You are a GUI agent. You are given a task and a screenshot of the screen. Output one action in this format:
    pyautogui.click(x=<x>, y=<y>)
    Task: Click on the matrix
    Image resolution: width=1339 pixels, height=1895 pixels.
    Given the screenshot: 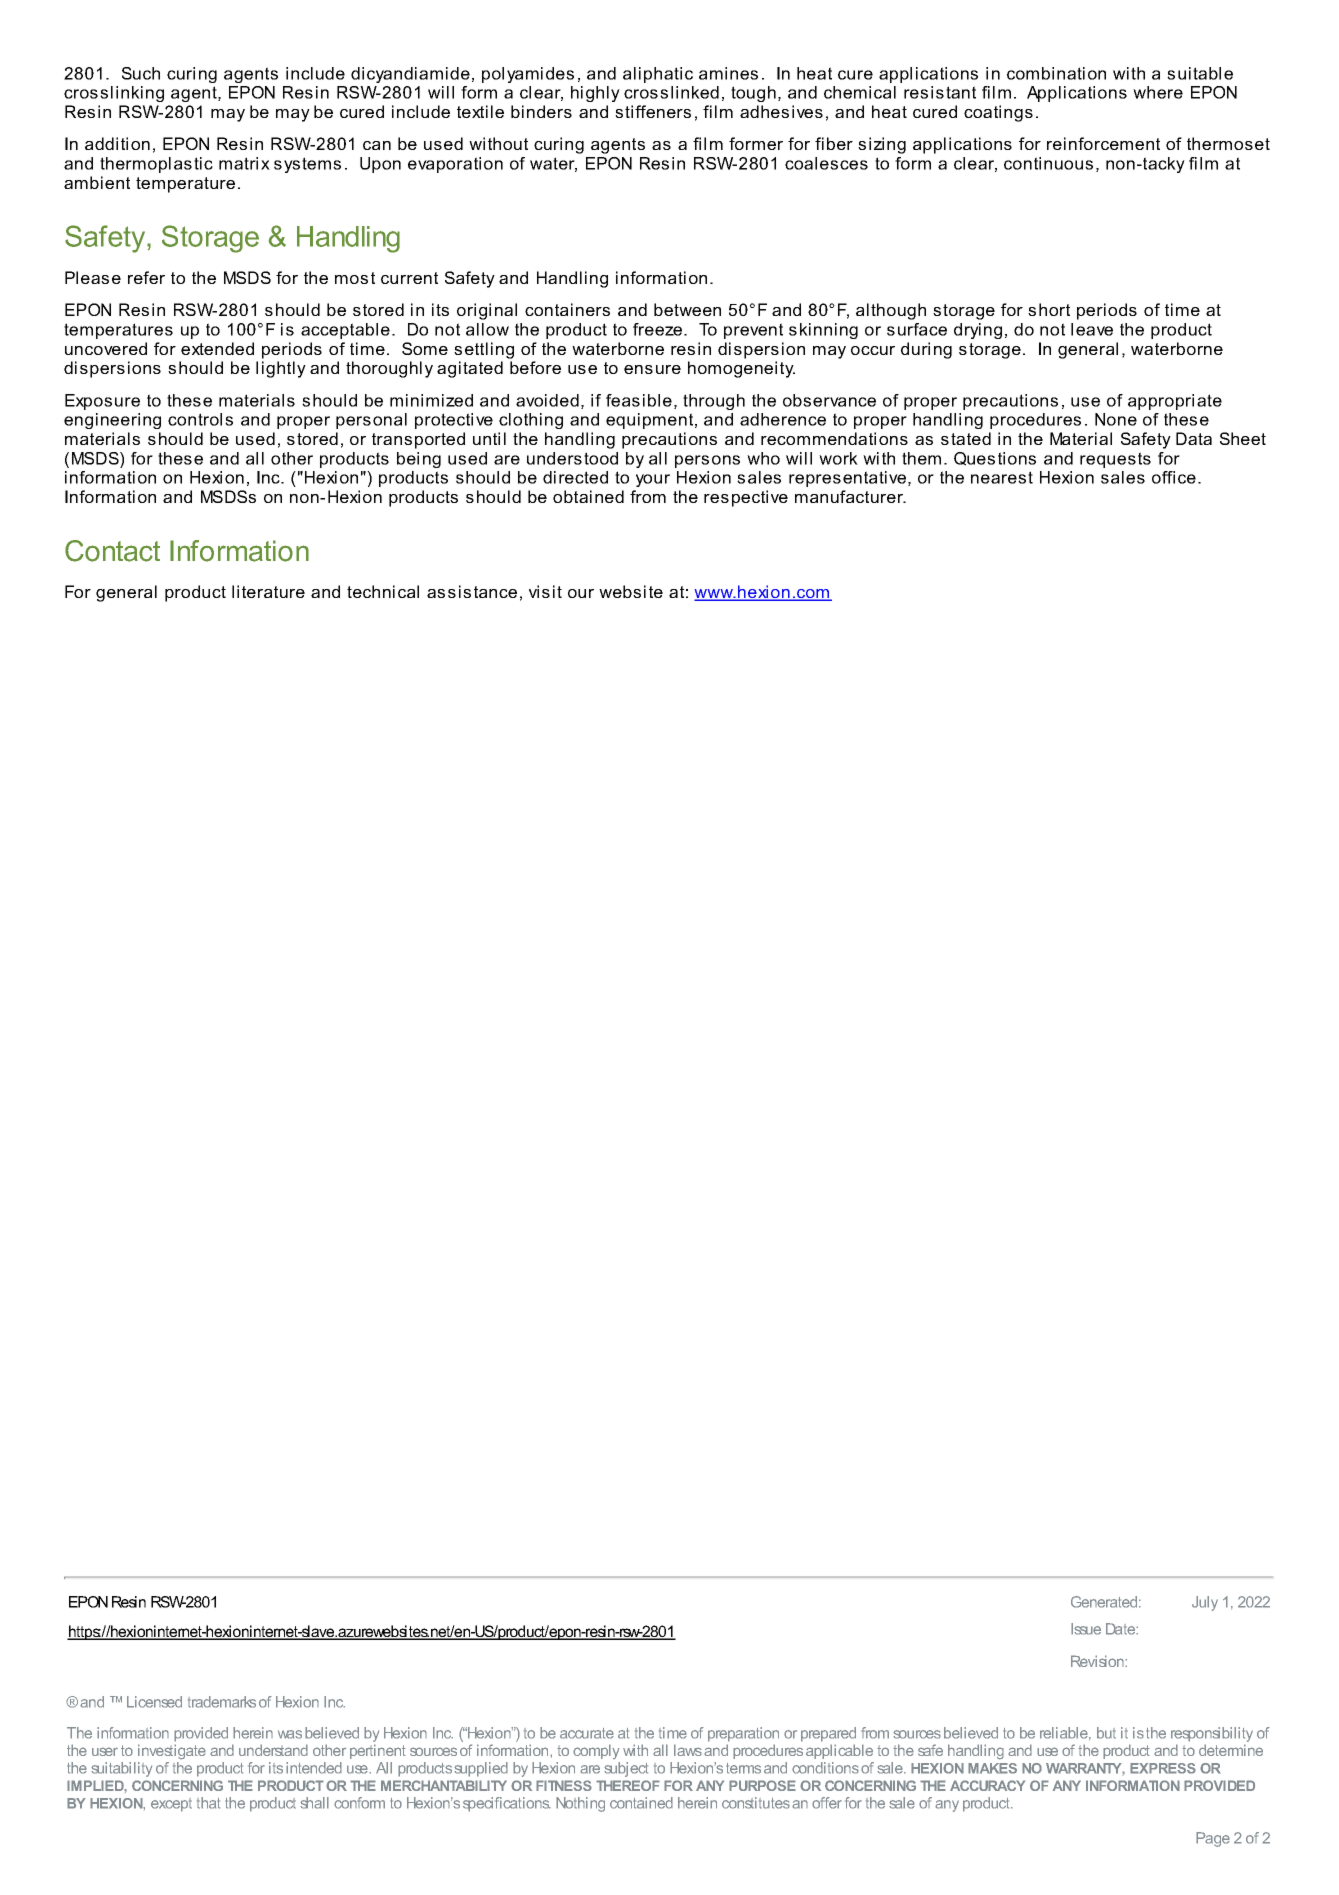 What is the action you would take?
    pyautogui.click(x=244, y=163)
